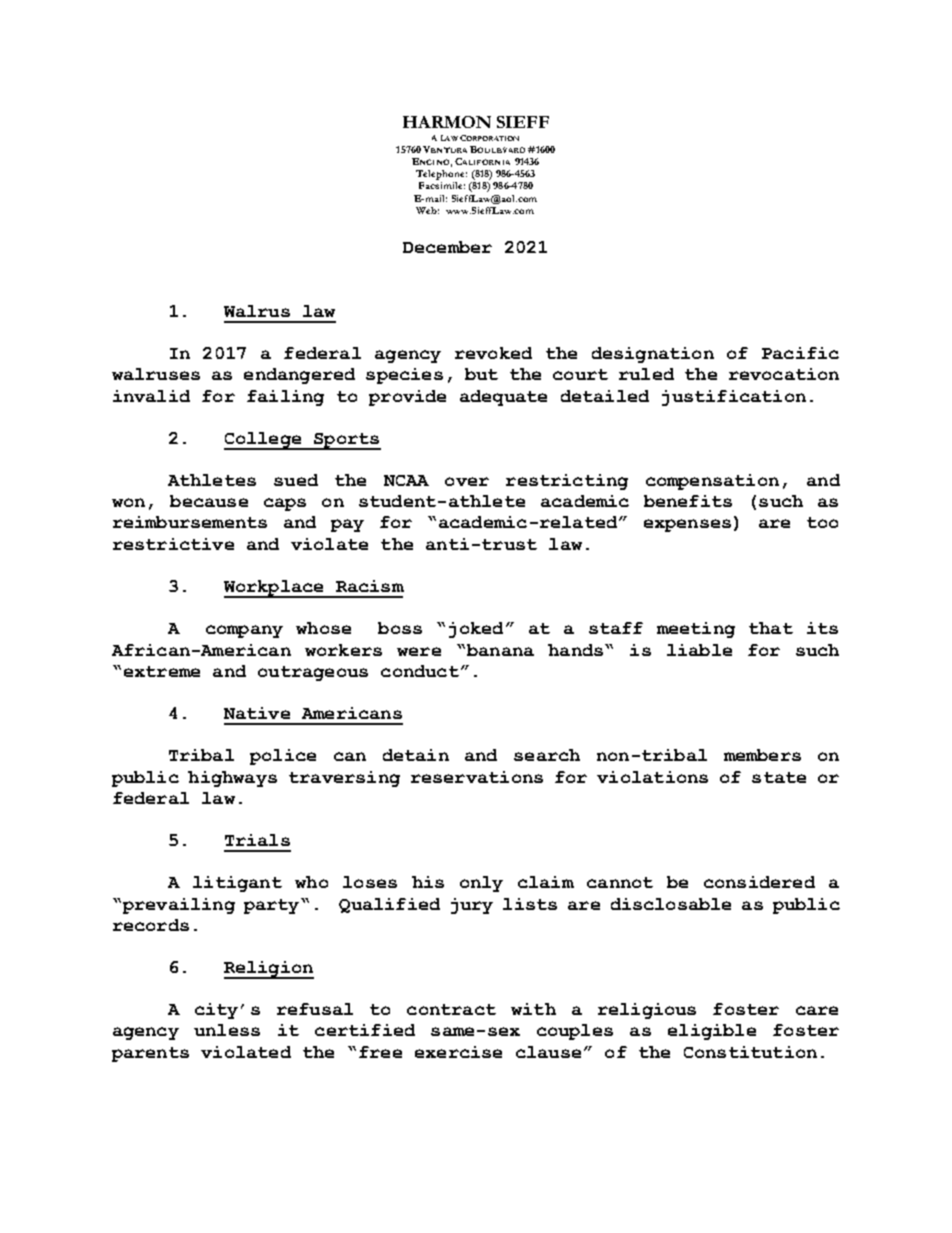  I want to click on eligible, so click(712, 1032).
